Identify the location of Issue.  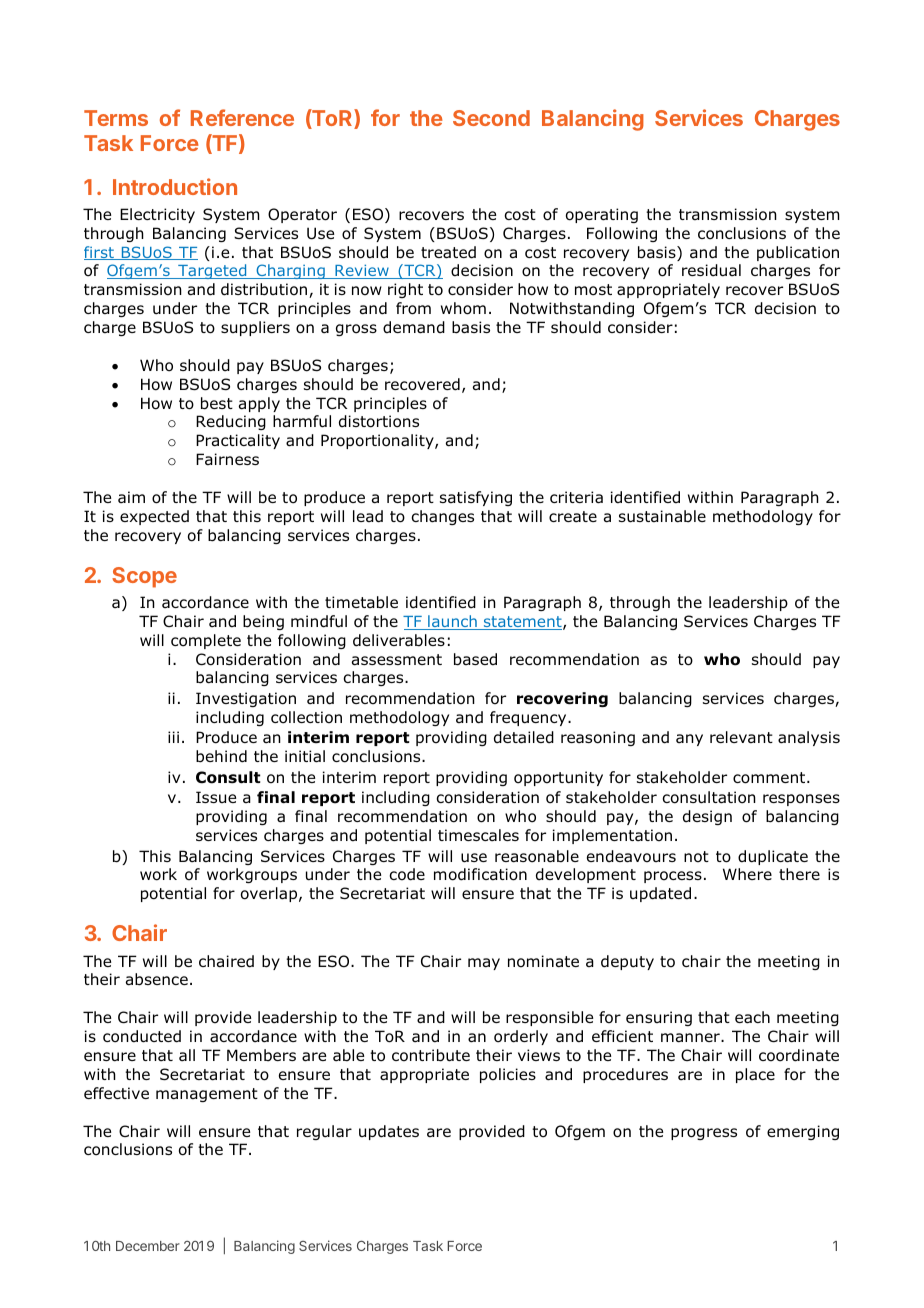
(216, 797).
